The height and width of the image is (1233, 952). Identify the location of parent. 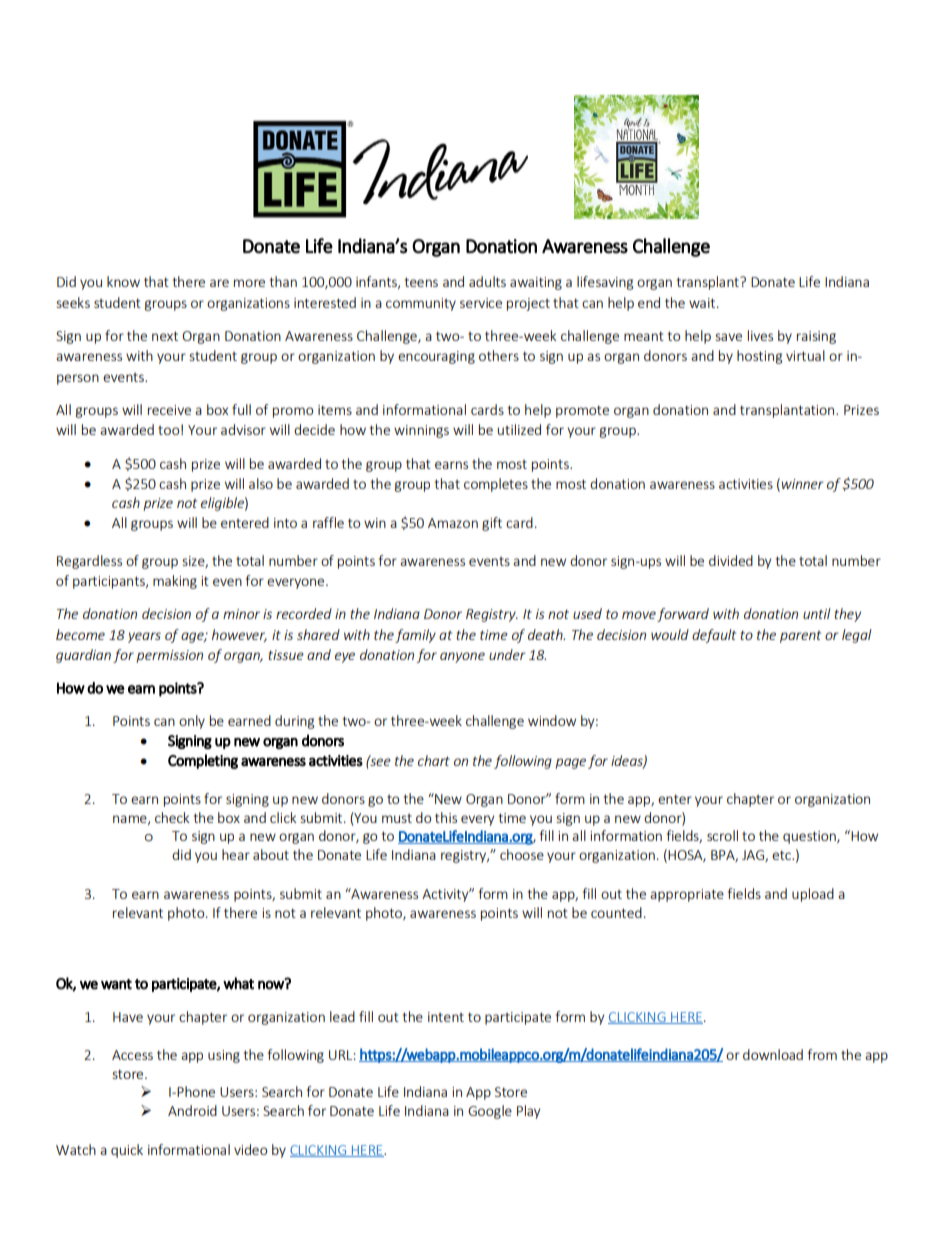
(800, 637).
